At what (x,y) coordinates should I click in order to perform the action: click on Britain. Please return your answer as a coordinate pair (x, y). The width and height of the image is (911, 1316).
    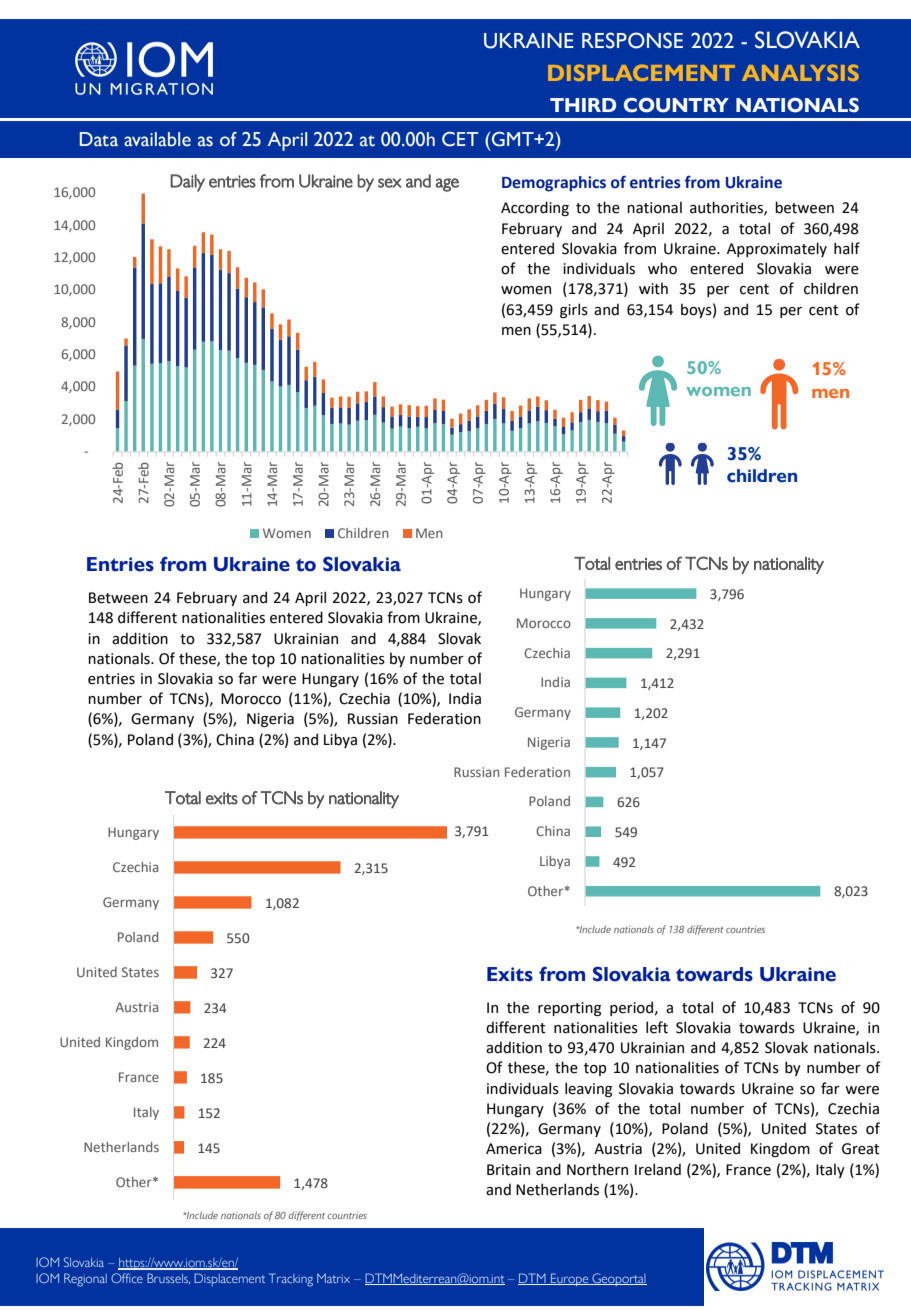
    Looking at the image, I should click on (508, 1170).
